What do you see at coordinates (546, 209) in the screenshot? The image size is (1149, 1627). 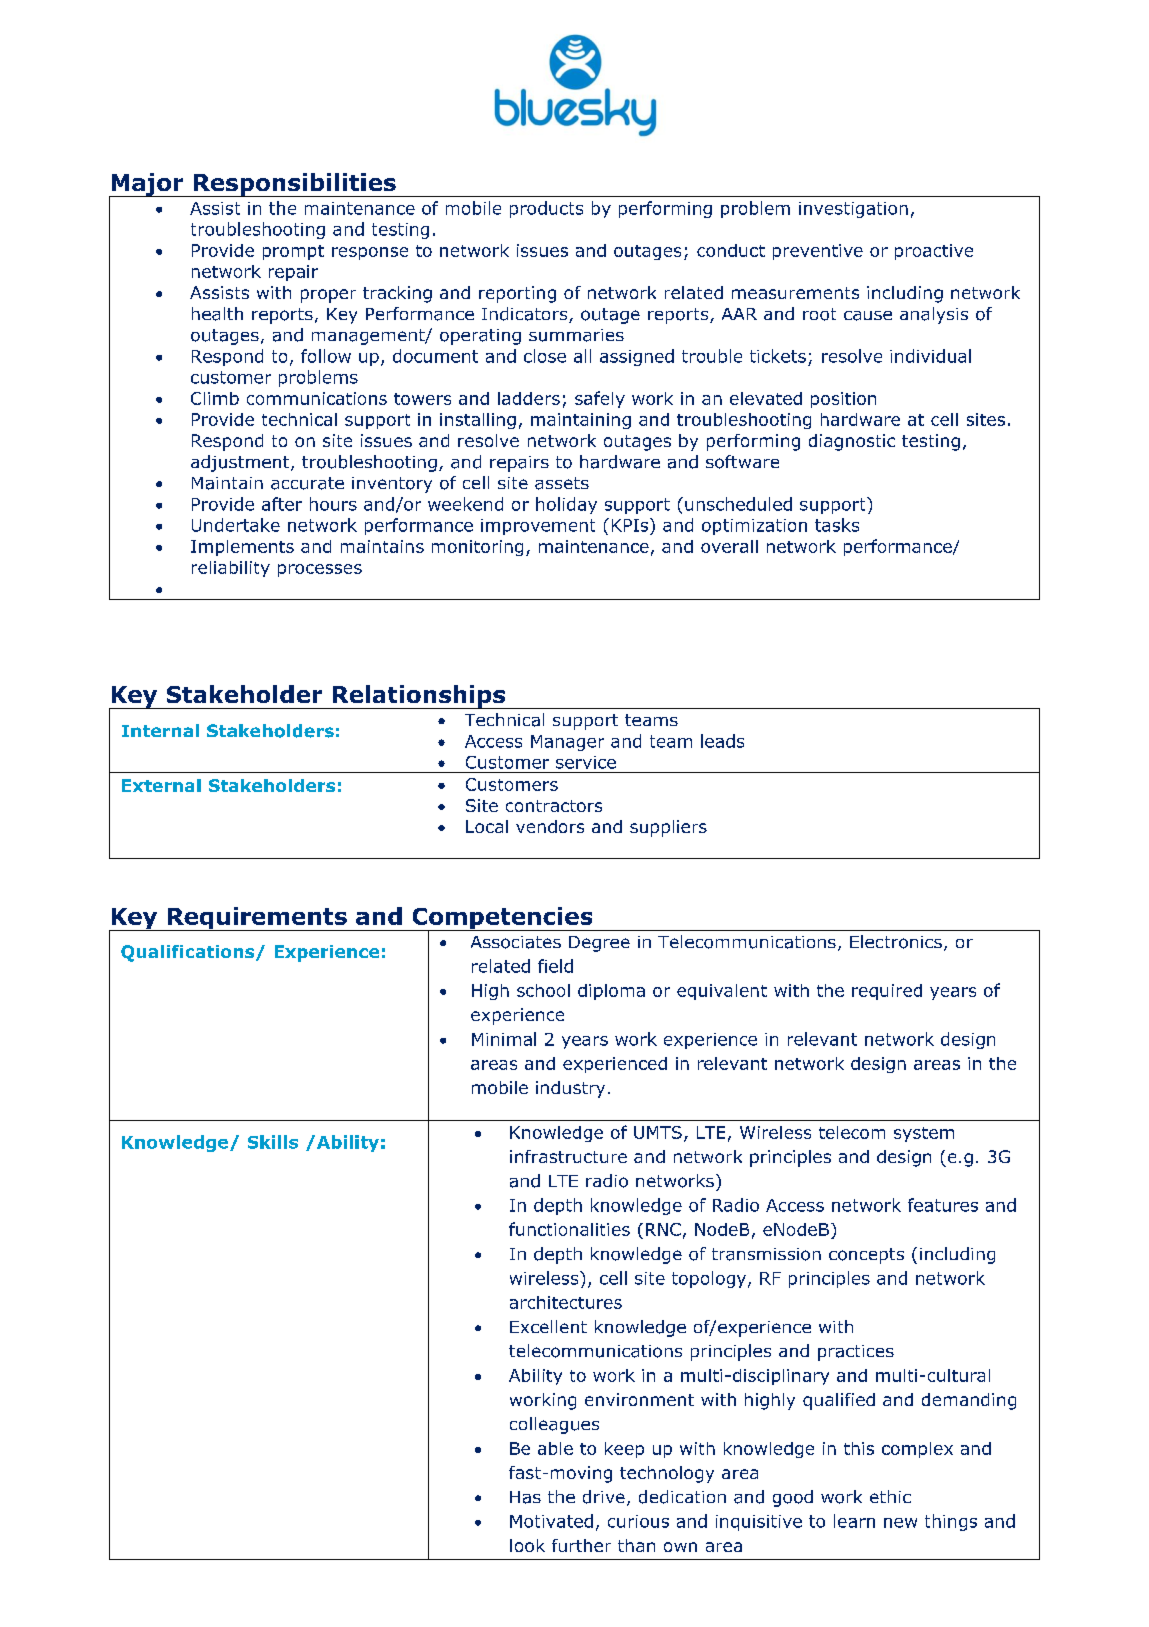 I see `products` at bounding box center [546, 209].
